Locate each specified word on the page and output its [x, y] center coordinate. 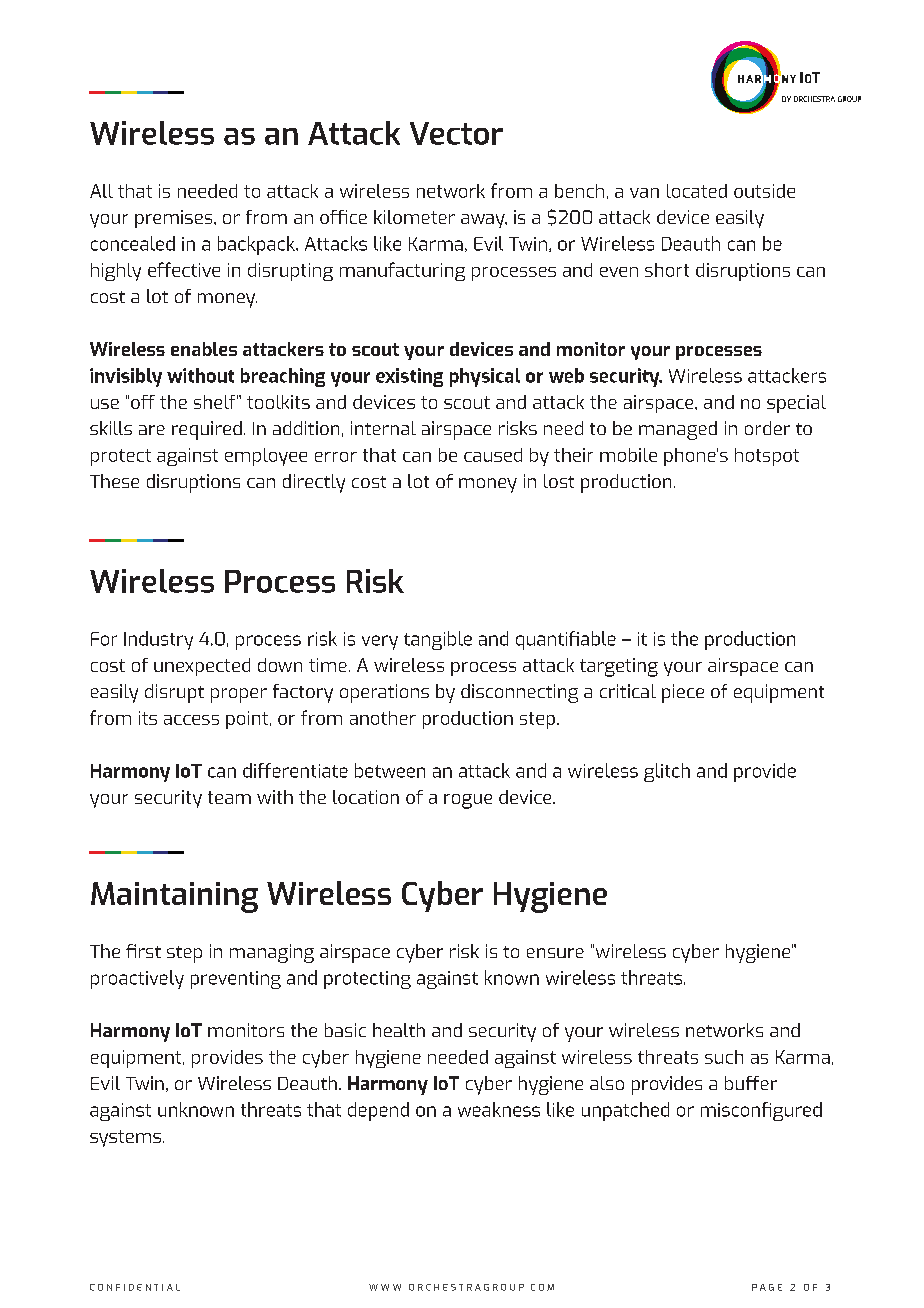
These [114, 481]
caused [493, 455]
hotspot [767, 457]
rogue [468, 801]
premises [175, 219]
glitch [667, 772]
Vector [456, 133]
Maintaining [174, 897]
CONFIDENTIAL [135, 1287]
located [697, 191]
